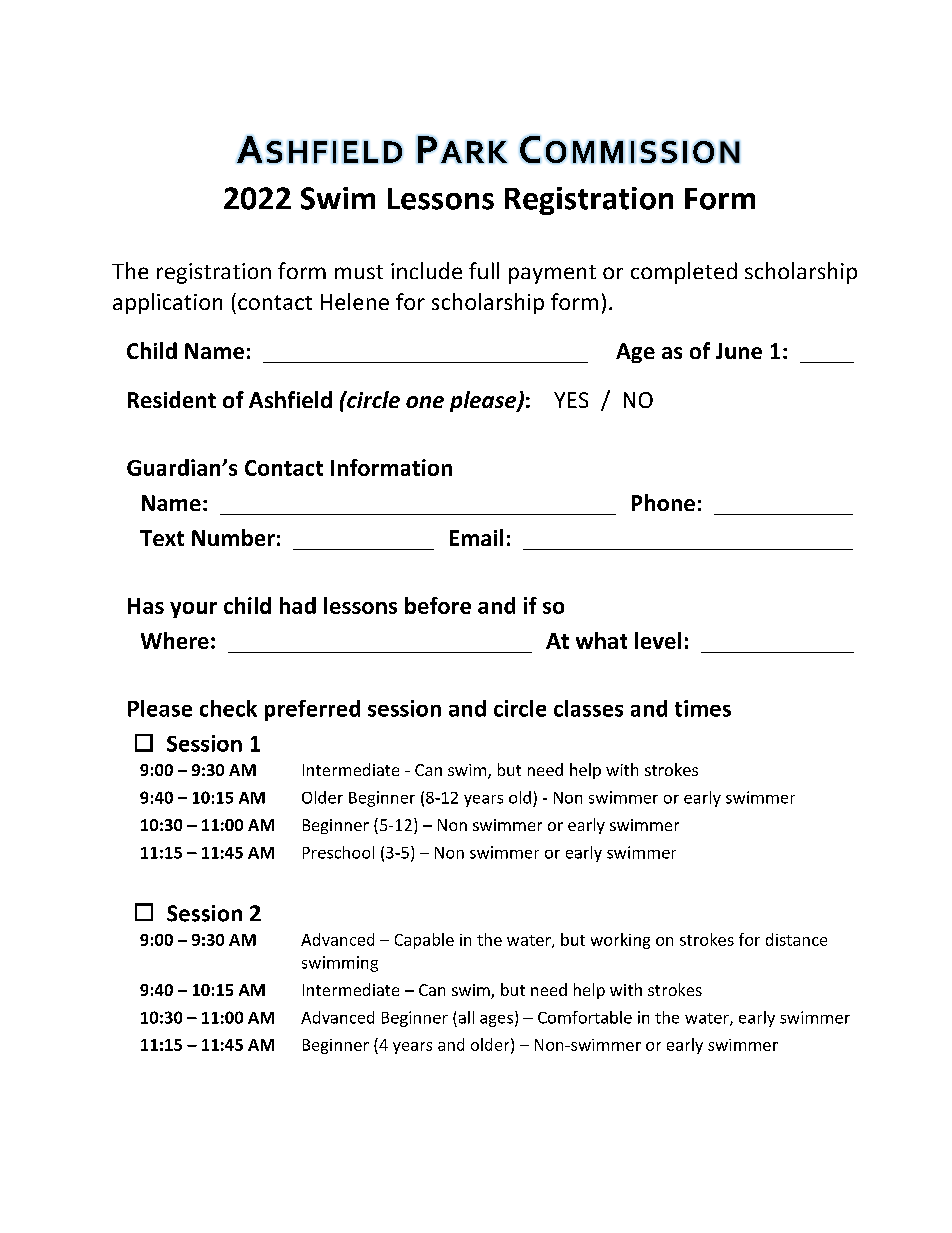  I want to click on distance, so click(796, 939).
